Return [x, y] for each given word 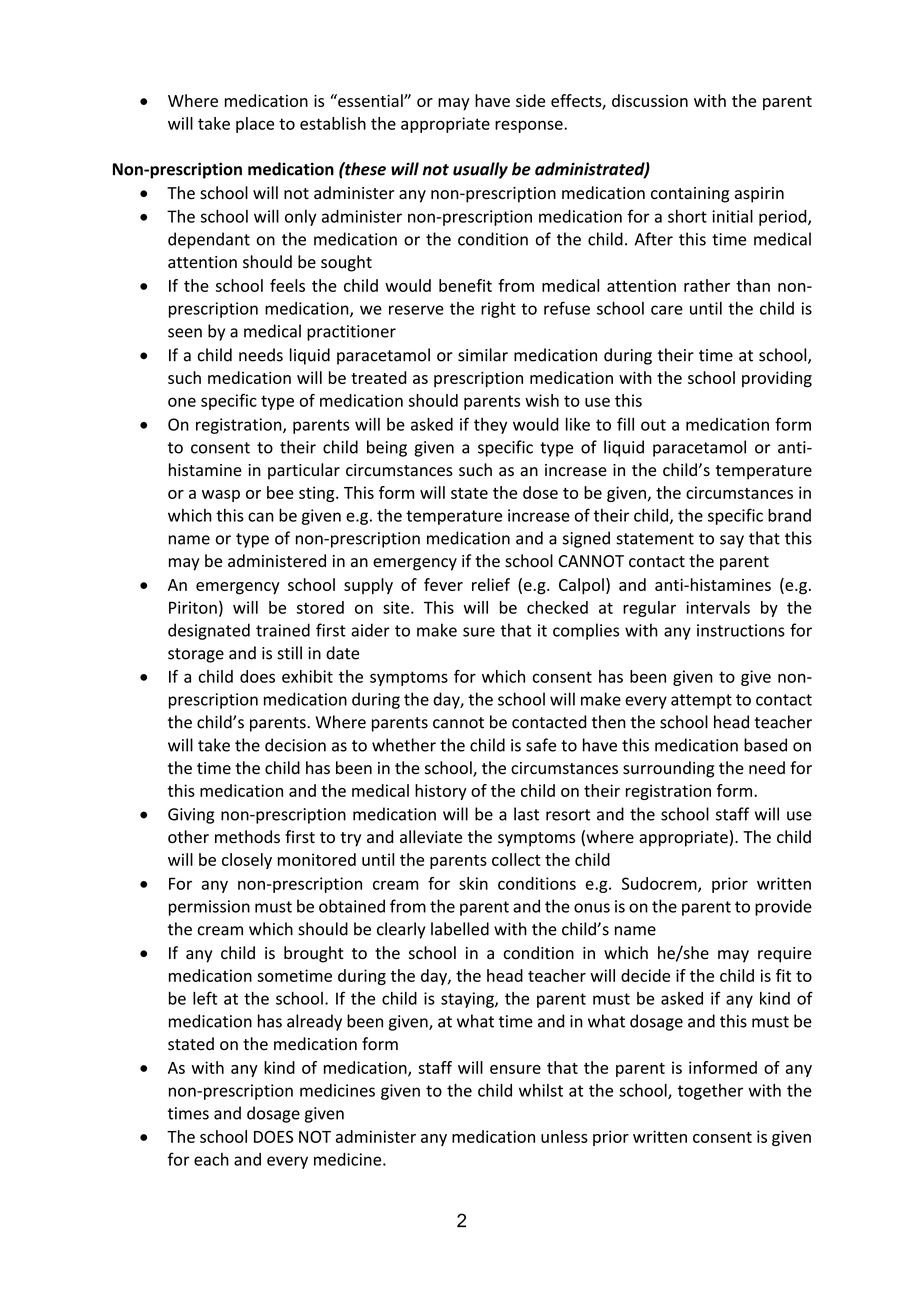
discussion [650, 100]
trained [283, 630]
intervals [718, 607]
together [710, 1092]
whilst [541, 1090]
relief [491, 584]
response [530, 126]
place [255, 125]
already [314, 1022]
